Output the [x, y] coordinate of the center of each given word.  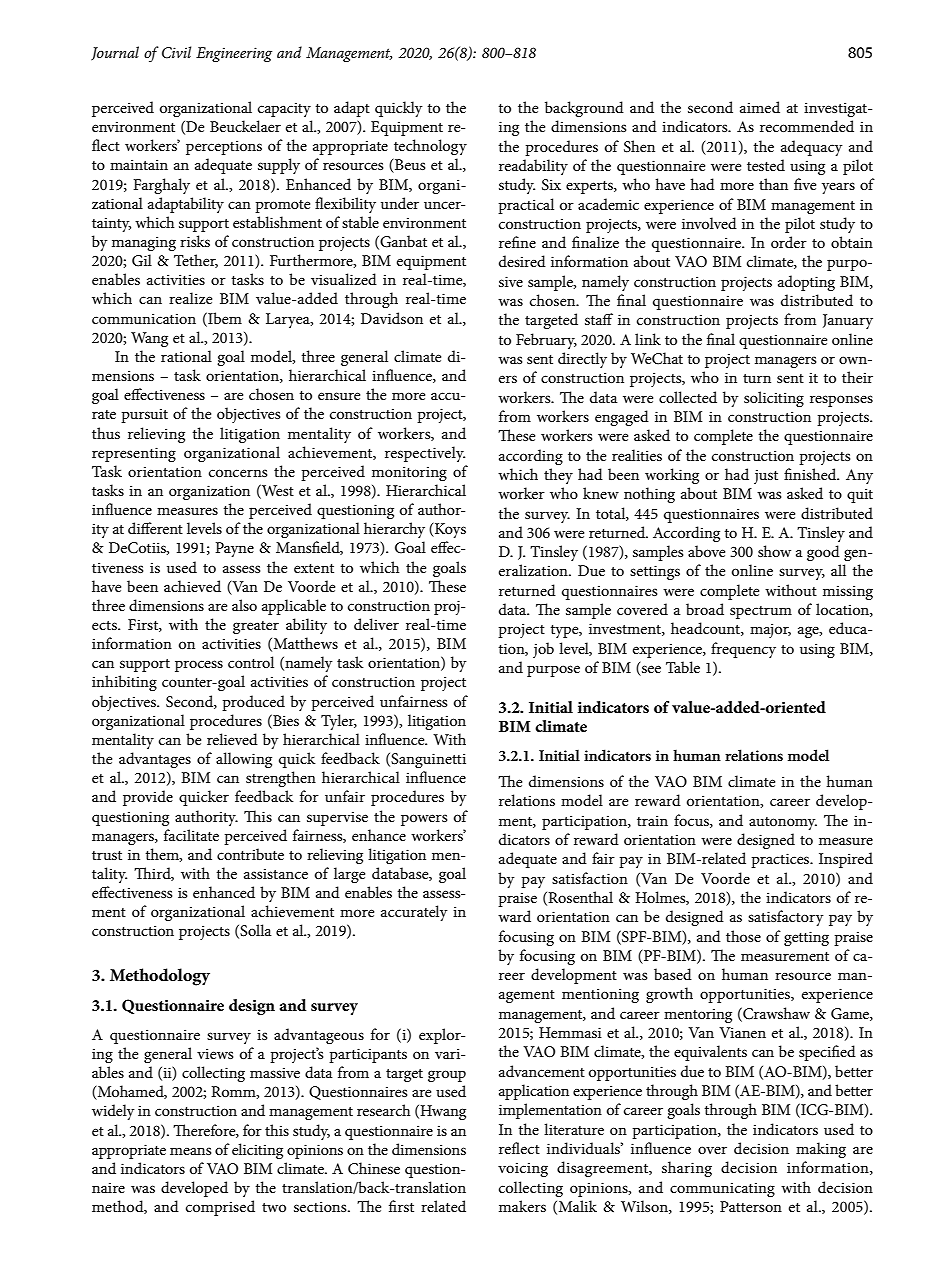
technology [430, 147]
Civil [176, 52]
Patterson [751, 1206]
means [190, 1151]
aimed [760, 107]
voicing [523, 1169]
